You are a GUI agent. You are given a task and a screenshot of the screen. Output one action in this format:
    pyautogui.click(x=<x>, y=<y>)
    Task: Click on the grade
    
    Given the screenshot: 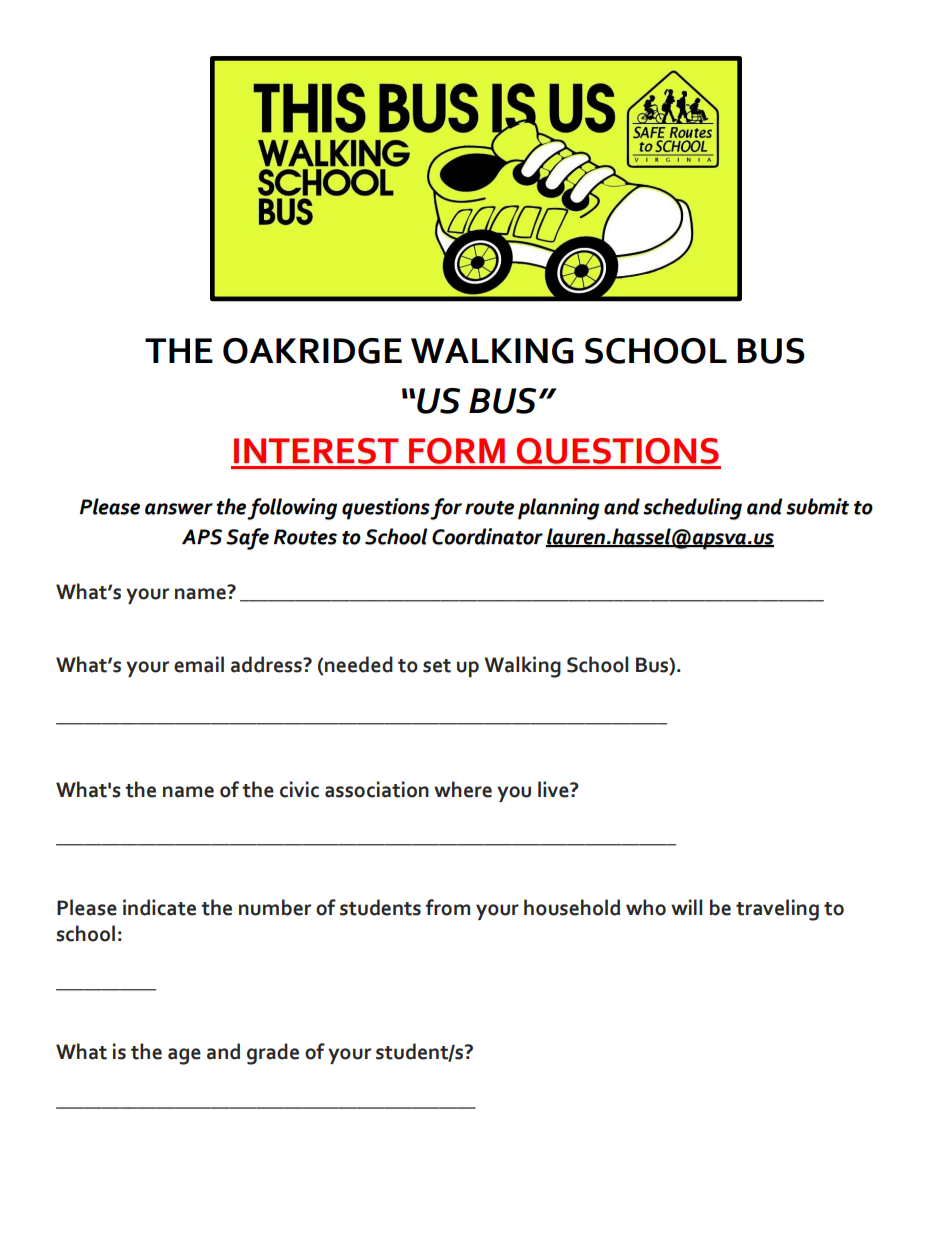 What is the action you would take?
    pyautogui.click(x=273, y=1054)
